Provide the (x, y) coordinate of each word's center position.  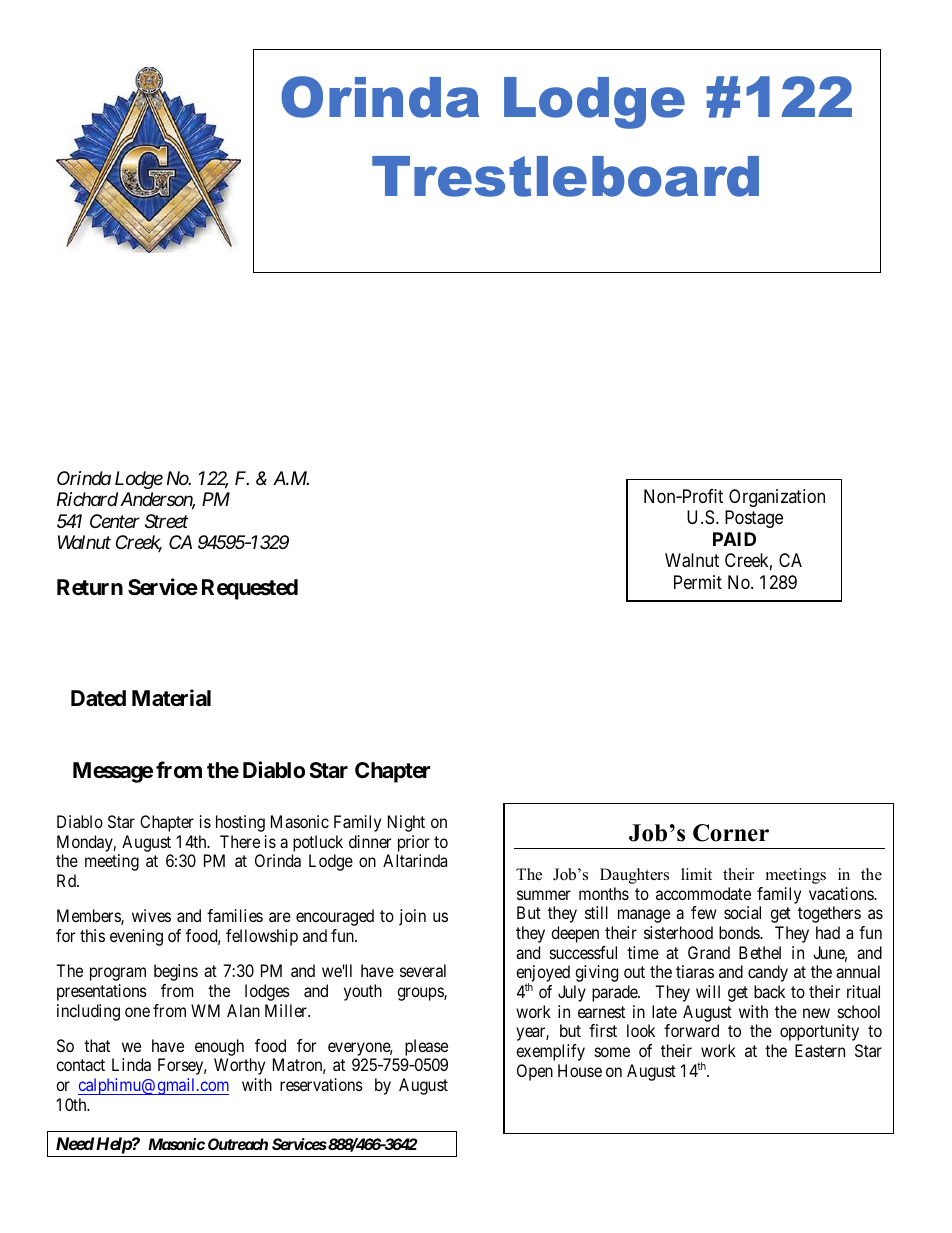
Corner (731, 833)
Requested (250, 589)
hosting (240, 823)
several (423, 970)
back (769, 991)
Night (406, 823)
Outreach (238, 1144)
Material (171, 698)
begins (176, 972)
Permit (698, 582)
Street (166, 521)
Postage (754, 519)
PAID (734, 539)
